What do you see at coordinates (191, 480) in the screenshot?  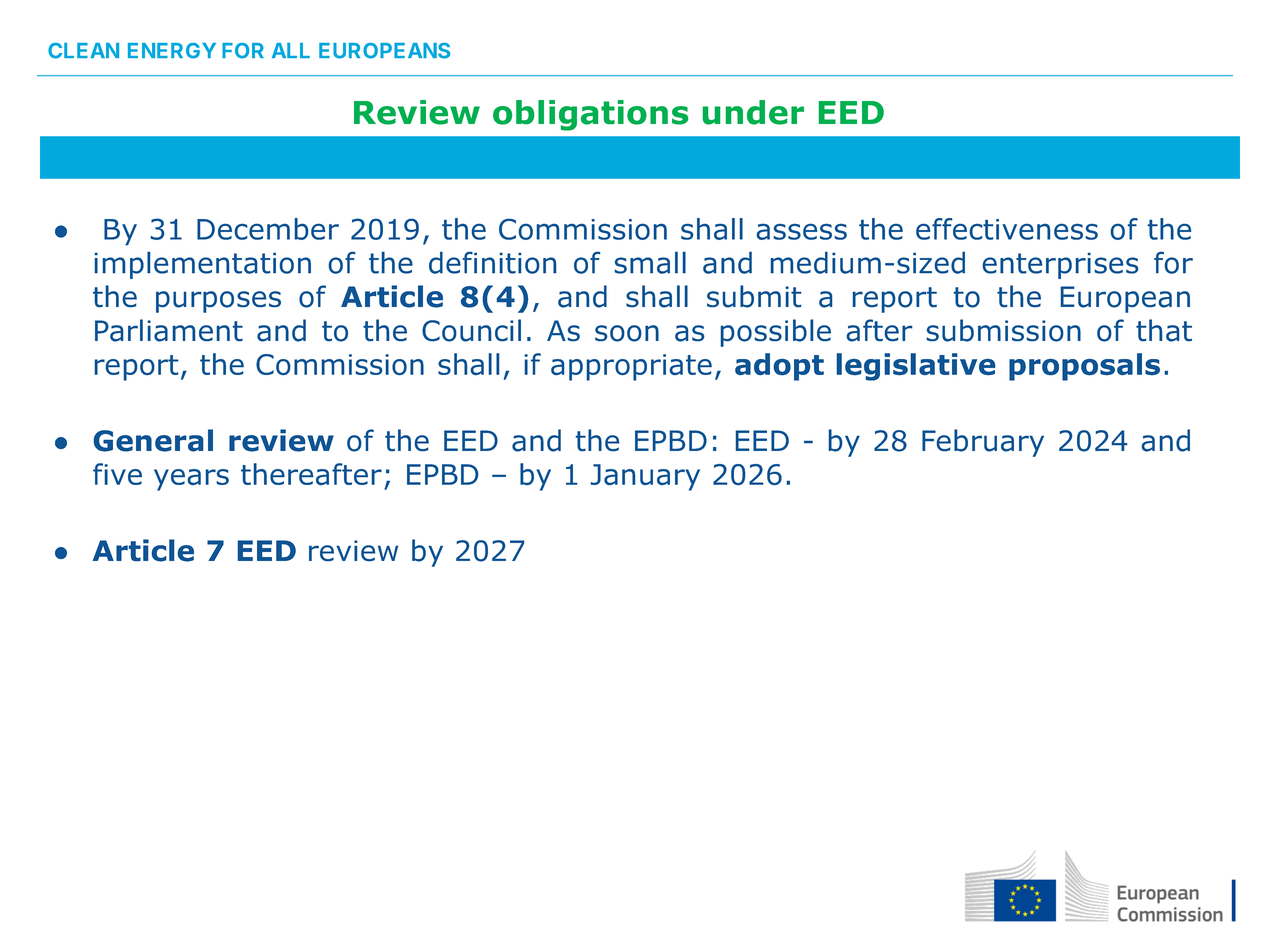 I see `years` at bounding box center [191, 480].
